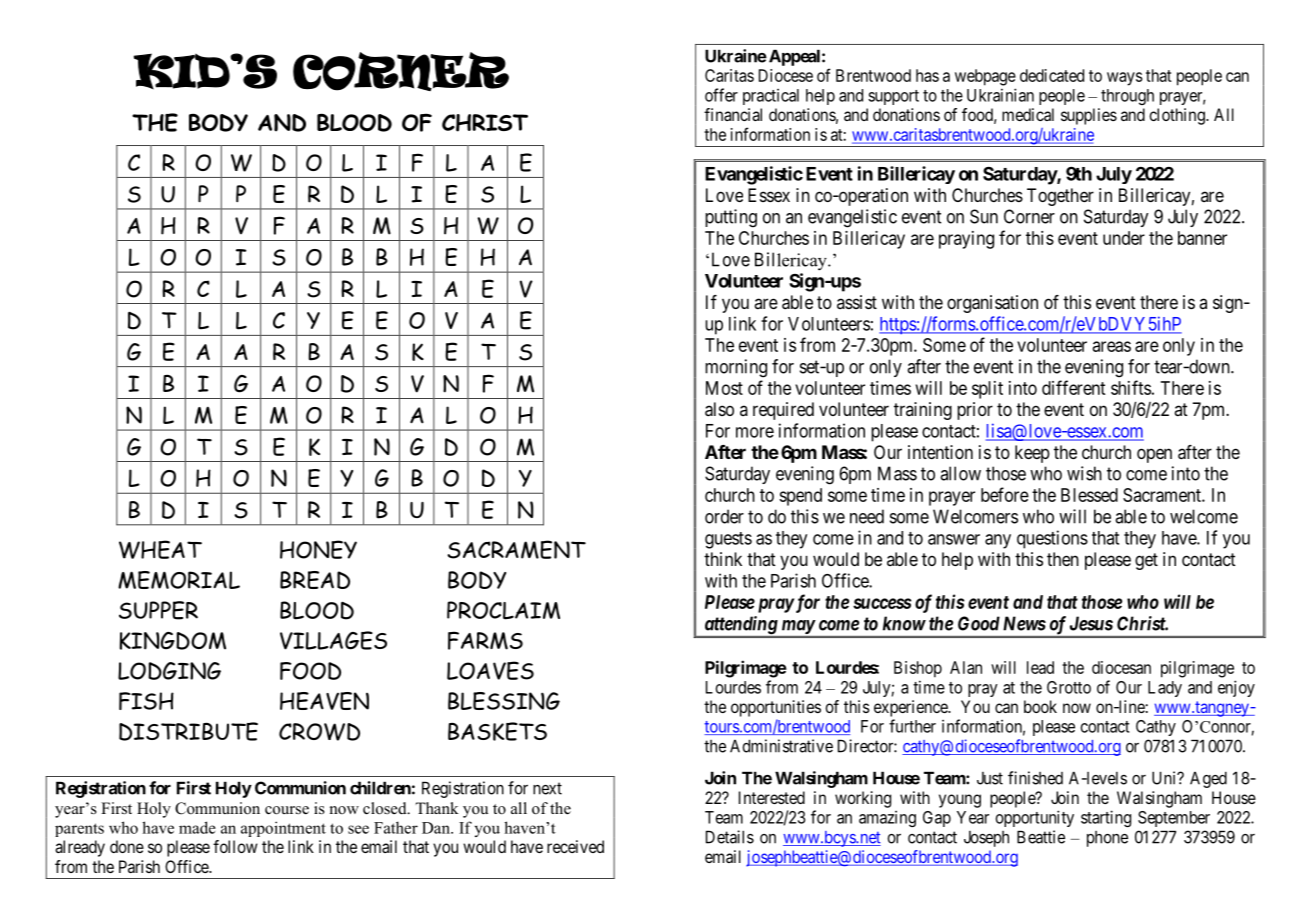 This screenshot has height=924, width=1307. Describe the element at coordinates (721, 95) in the screenshot. I see `offer` at that location.
